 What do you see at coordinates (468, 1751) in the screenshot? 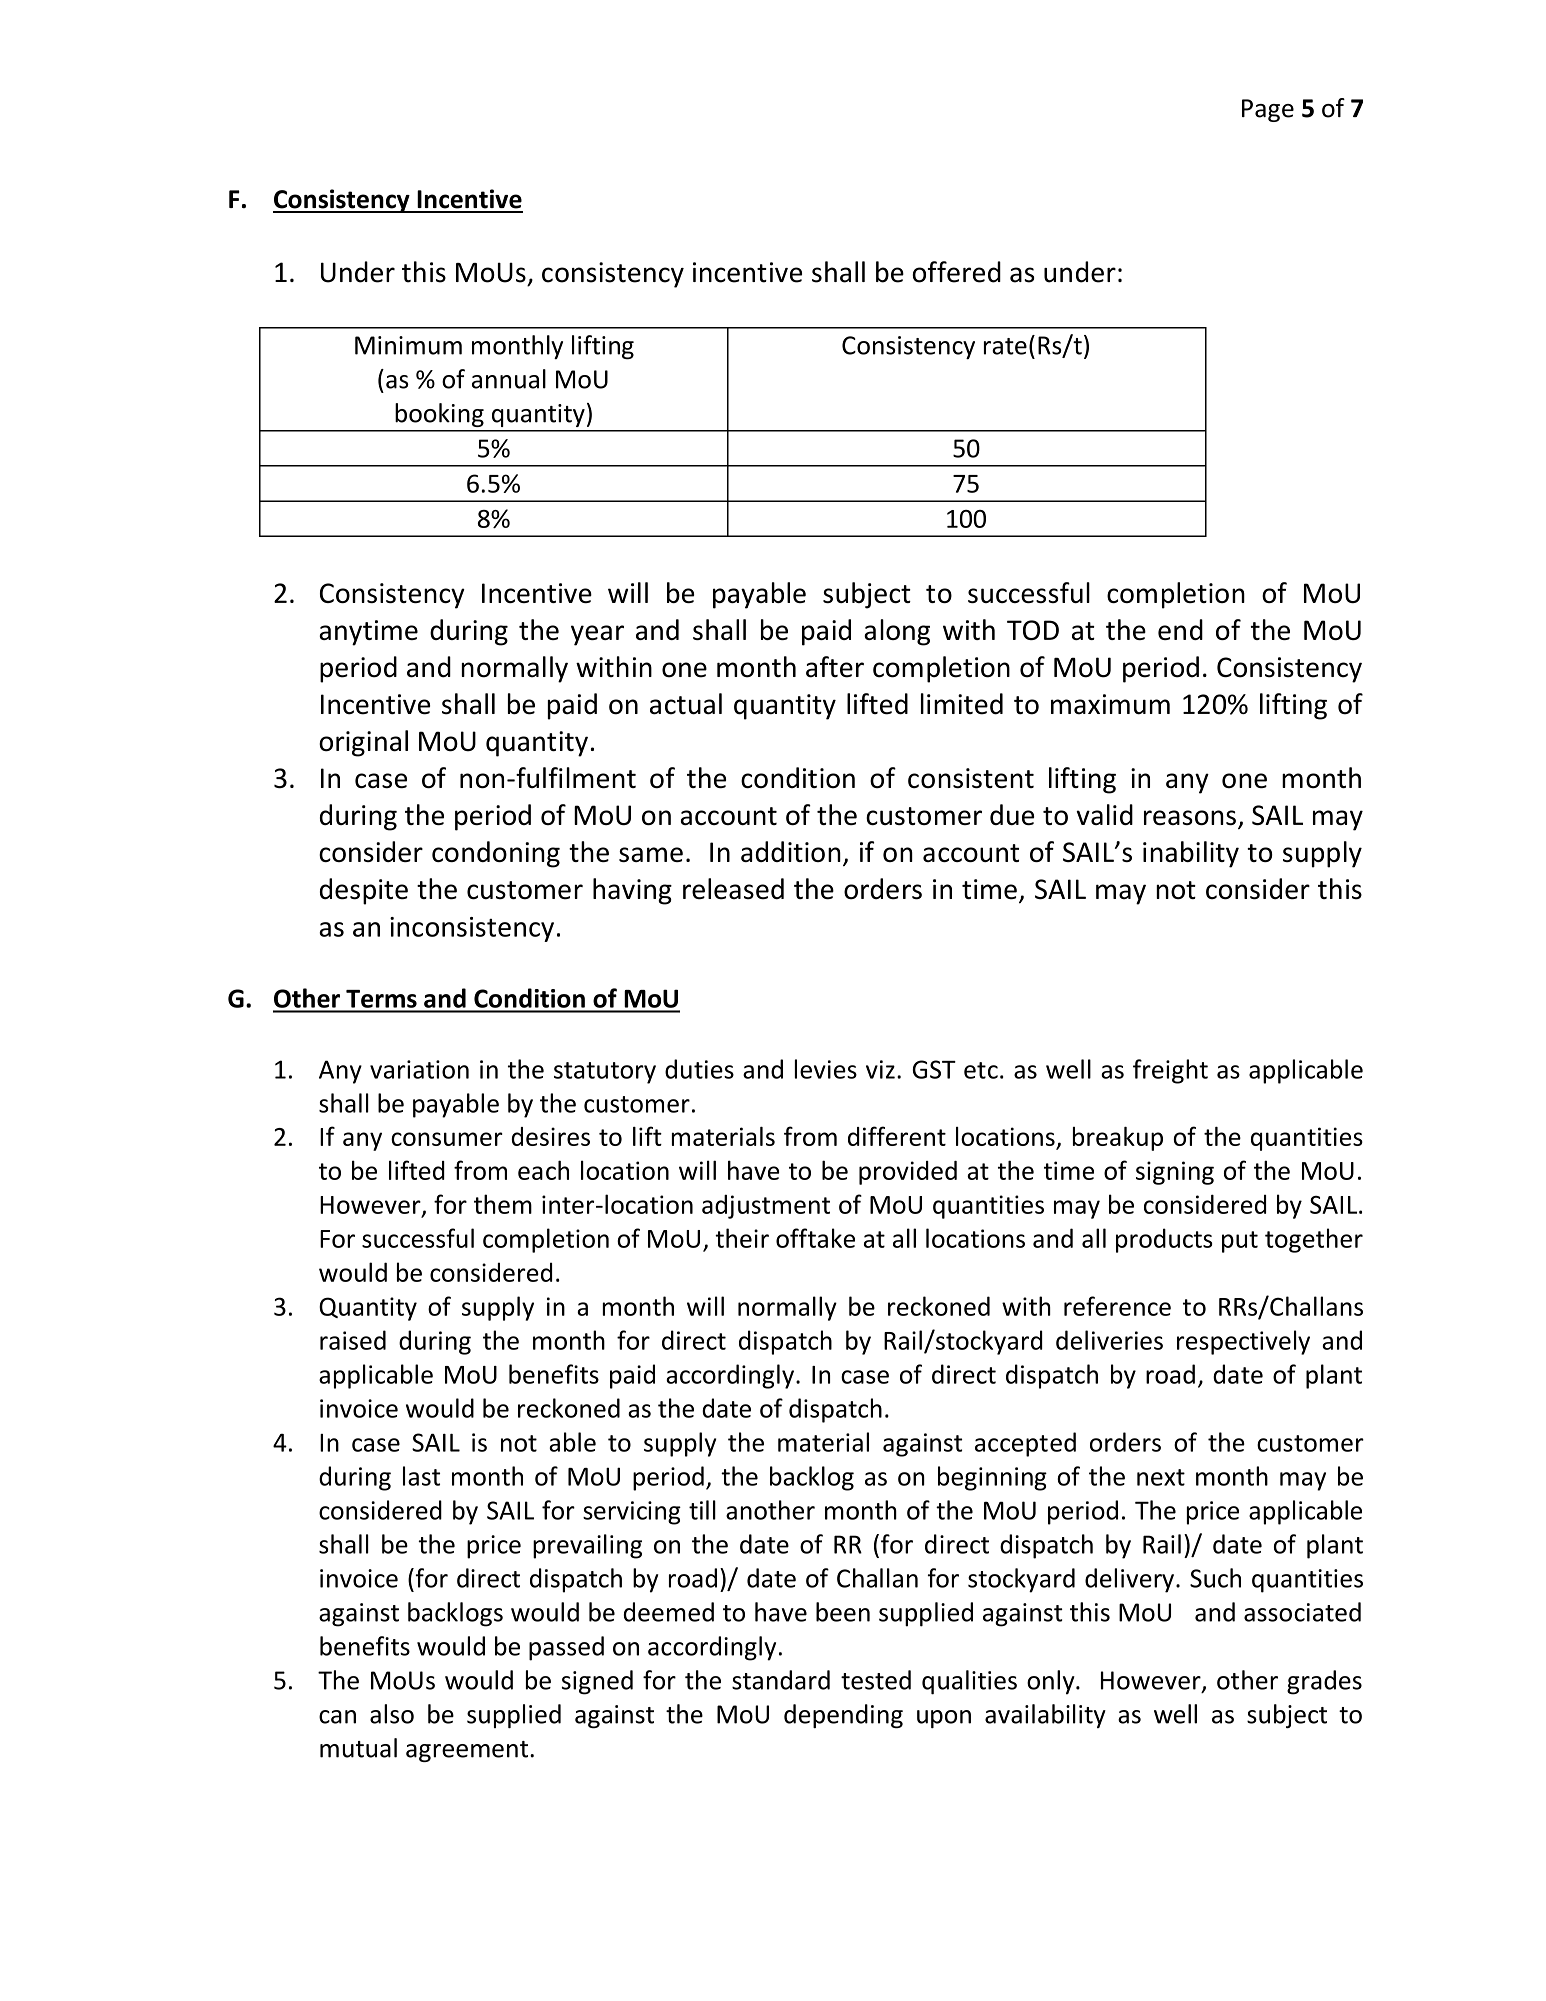
I see `agreement` at bounding box center [468, 1751].
